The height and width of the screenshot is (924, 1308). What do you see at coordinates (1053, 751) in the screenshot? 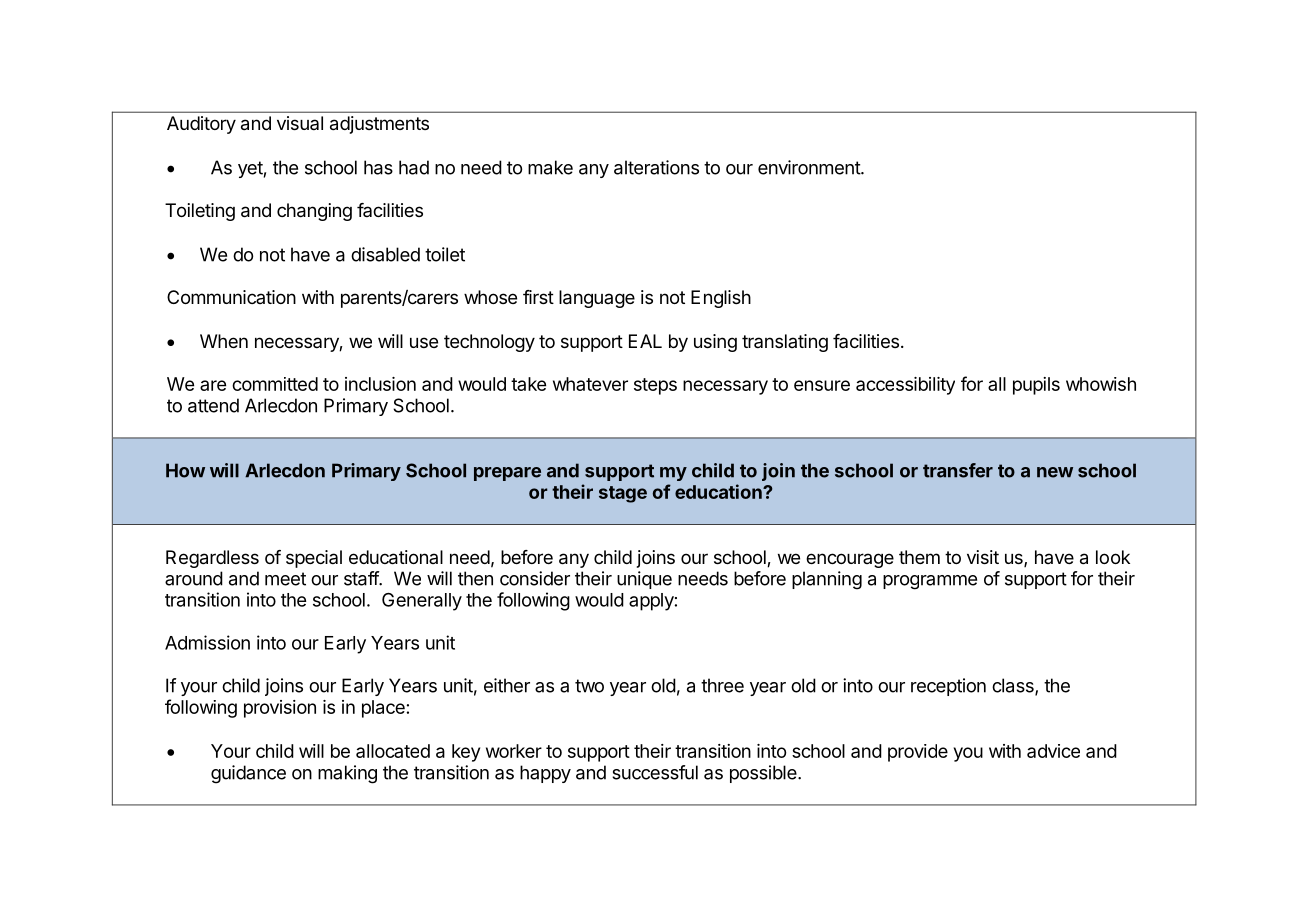
I see `advice` at bounding box center [1053, 751].
